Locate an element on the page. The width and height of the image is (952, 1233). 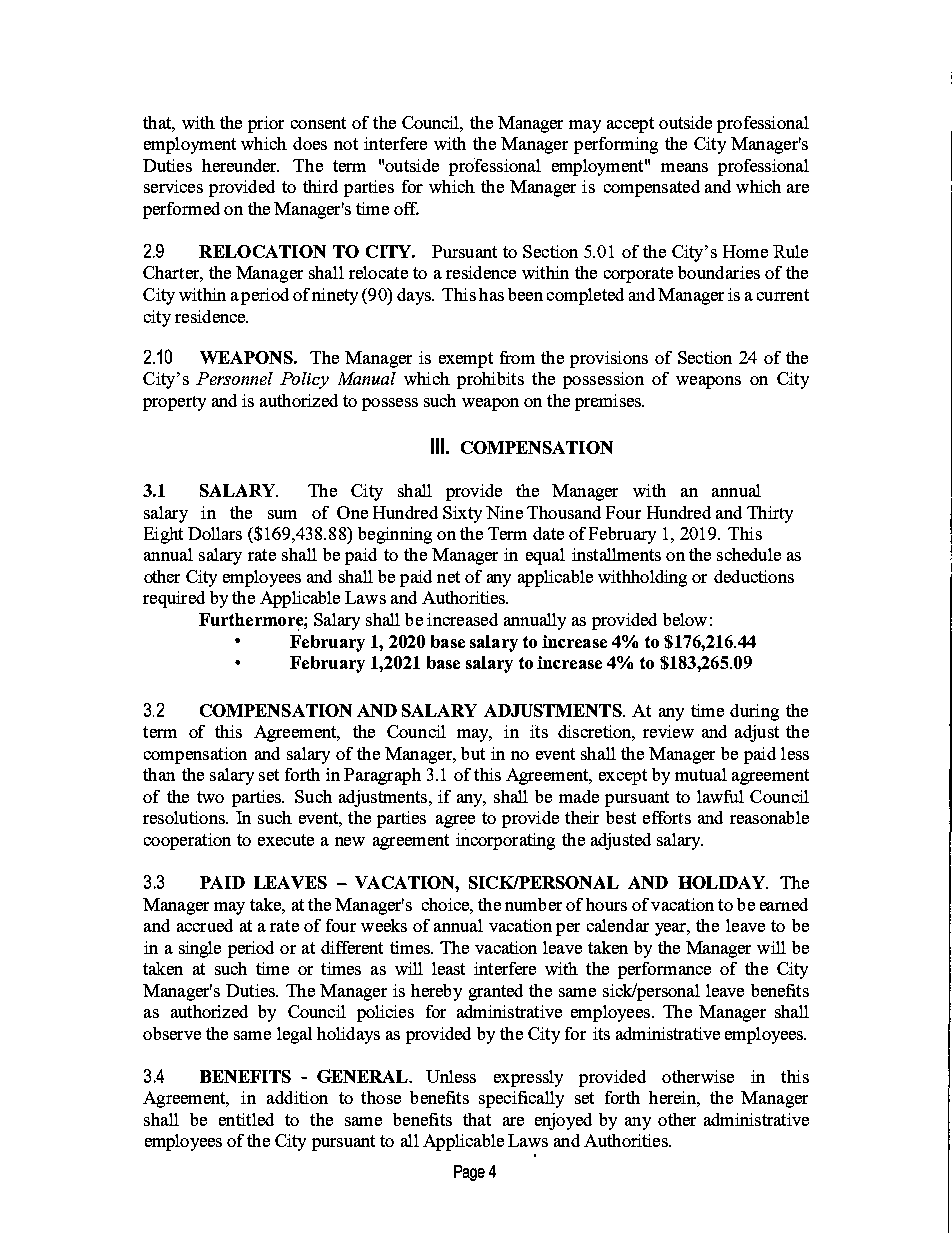
off is located at coordinates (406, 208).
